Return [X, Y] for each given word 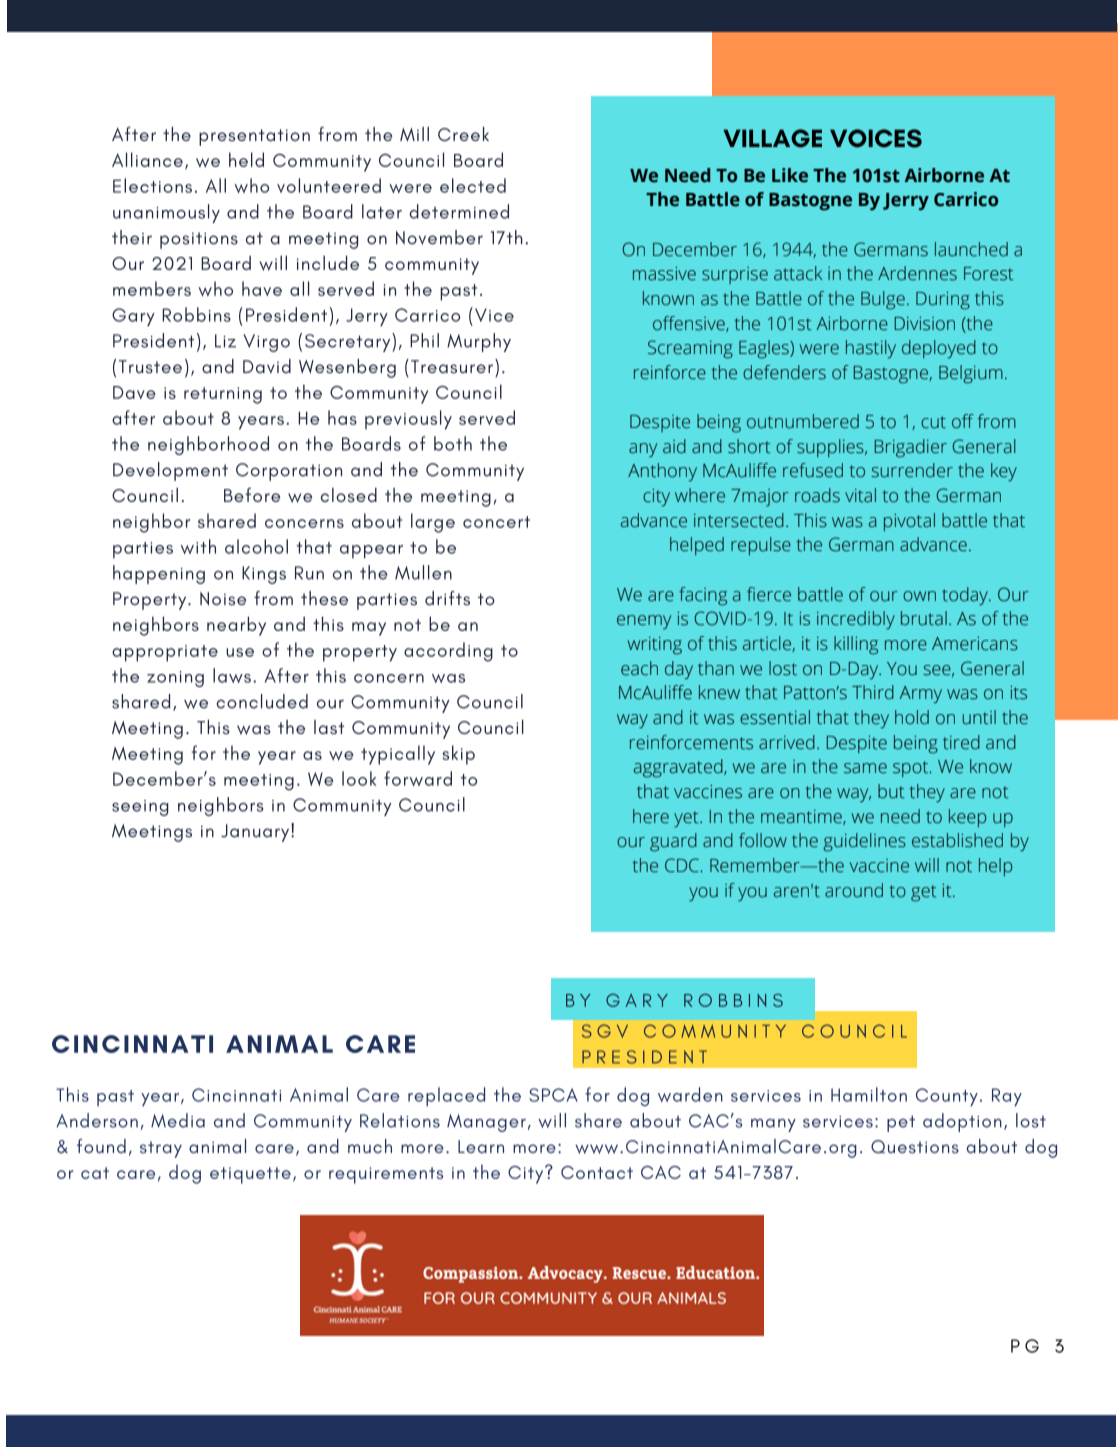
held [246, 159]
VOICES [876, 138]
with [198, 546]
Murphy [479, 342]
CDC [683, 865]
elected [473, 185]
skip [459, 755]
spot [912, 769]
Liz [225, 341]
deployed [939, 349]
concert [496, 522]
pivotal [909, 522]
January [256, 832]
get [923, 893]
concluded [262, 701]
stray [161, 1149]
